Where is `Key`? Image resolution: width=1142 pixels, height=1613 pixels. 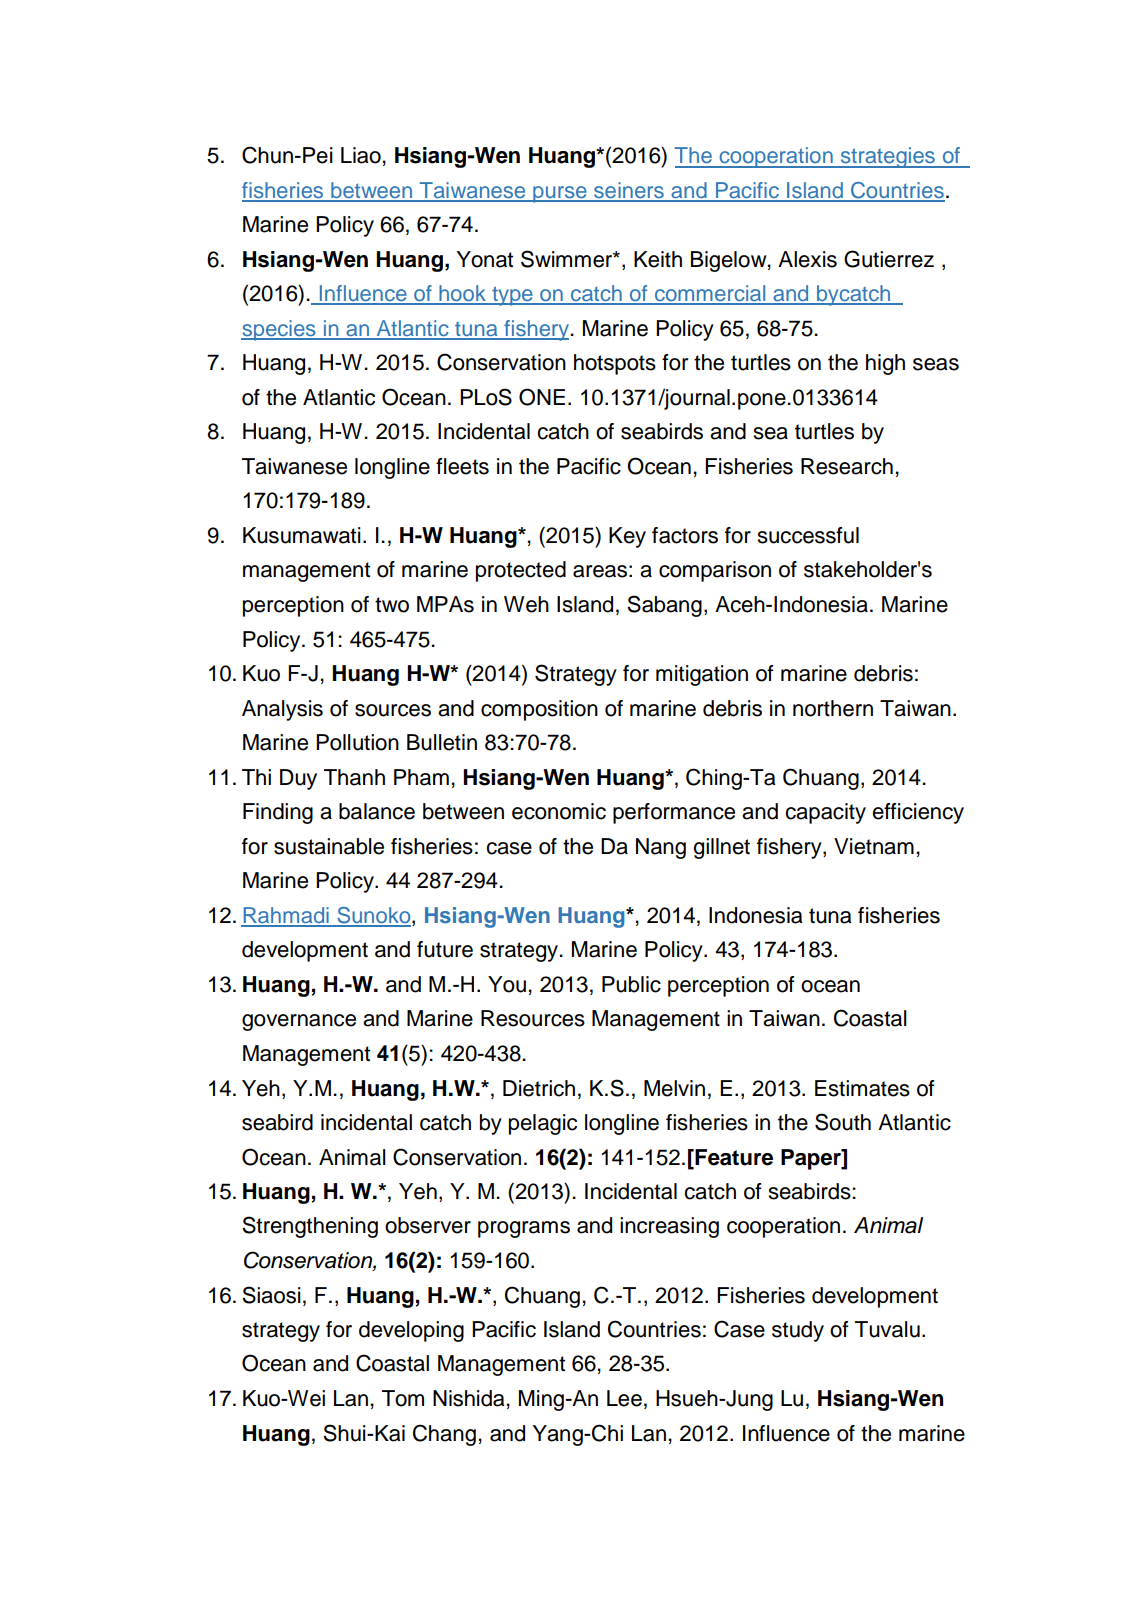 Key is located at coordinates (627, 537).
